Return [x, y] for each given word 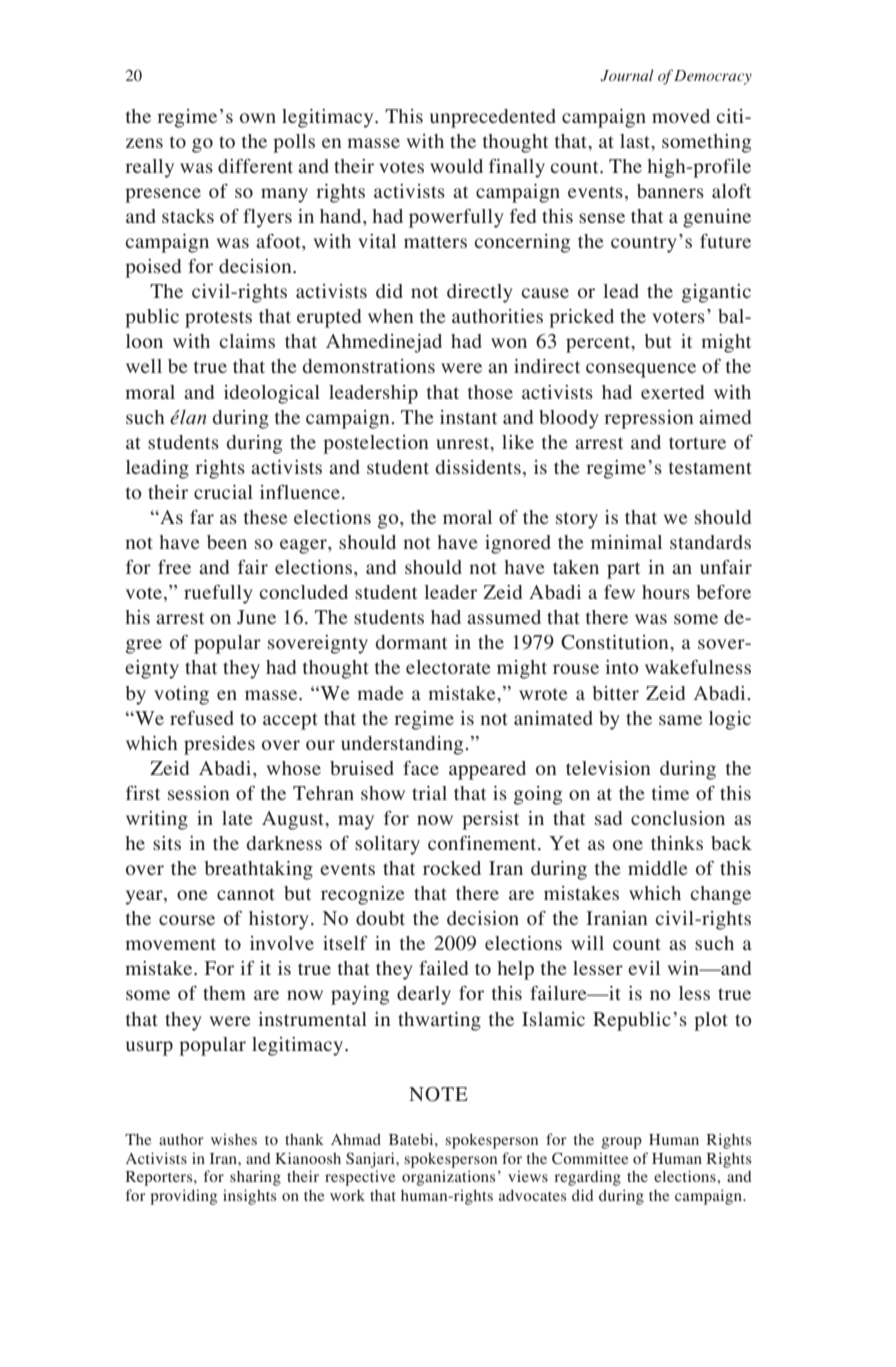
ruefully [218, 594]
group [622, 1143]
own [258, 118]
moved [681, 116]
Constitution [616, 642]
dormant [411, 642]
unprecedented [493, 118]
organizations [448, 1178]
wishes [234, 1139]
